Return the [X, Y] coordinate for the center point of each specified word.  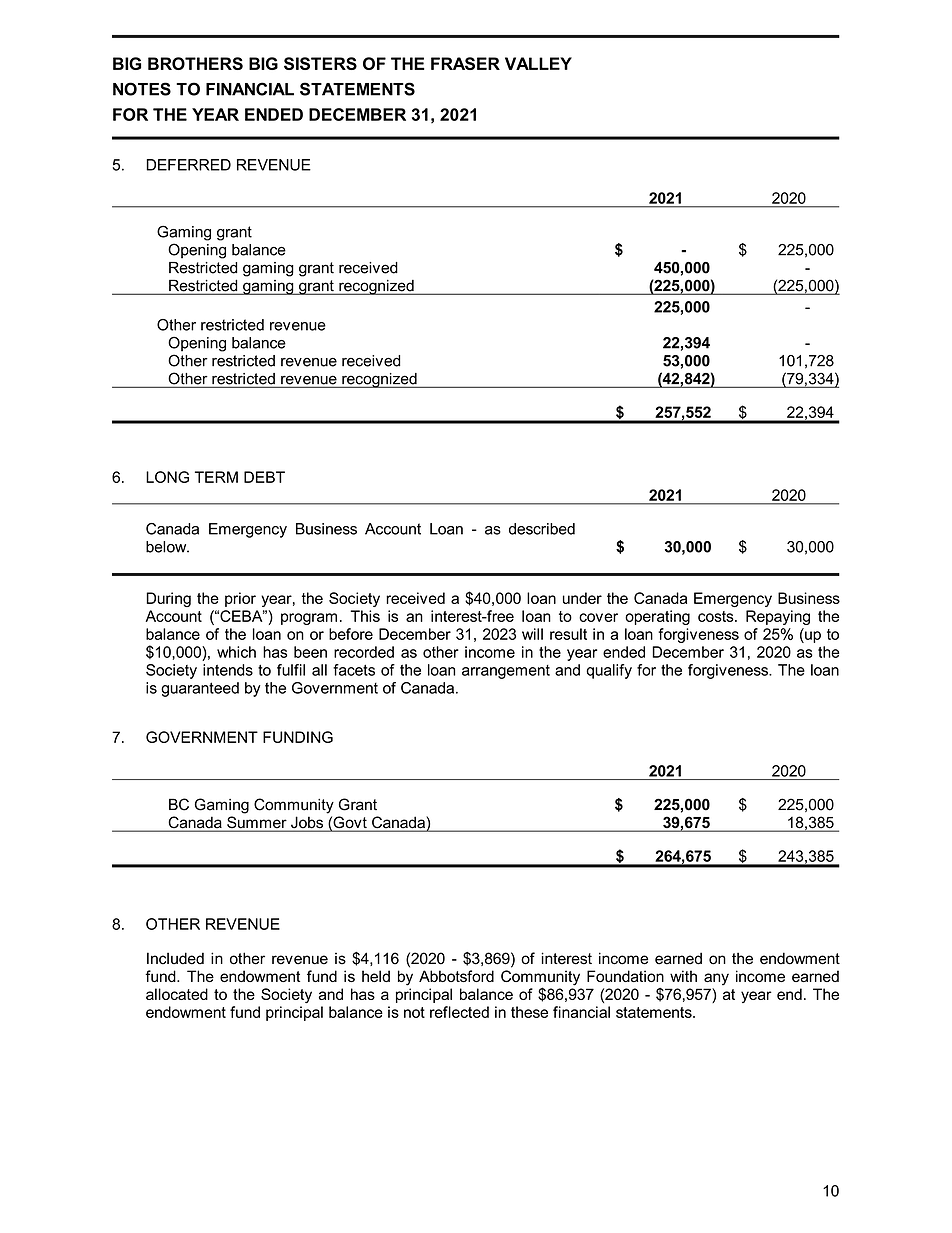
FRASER [465, 63]
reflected [459, 1012]
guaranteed [200, 689]
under [582, 598]
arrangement [506, 672]
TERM [216, 477]
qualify [609, 671]
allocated [177, 994]
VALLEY [538, 63]
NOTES [142, 89]
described [542, 529]
